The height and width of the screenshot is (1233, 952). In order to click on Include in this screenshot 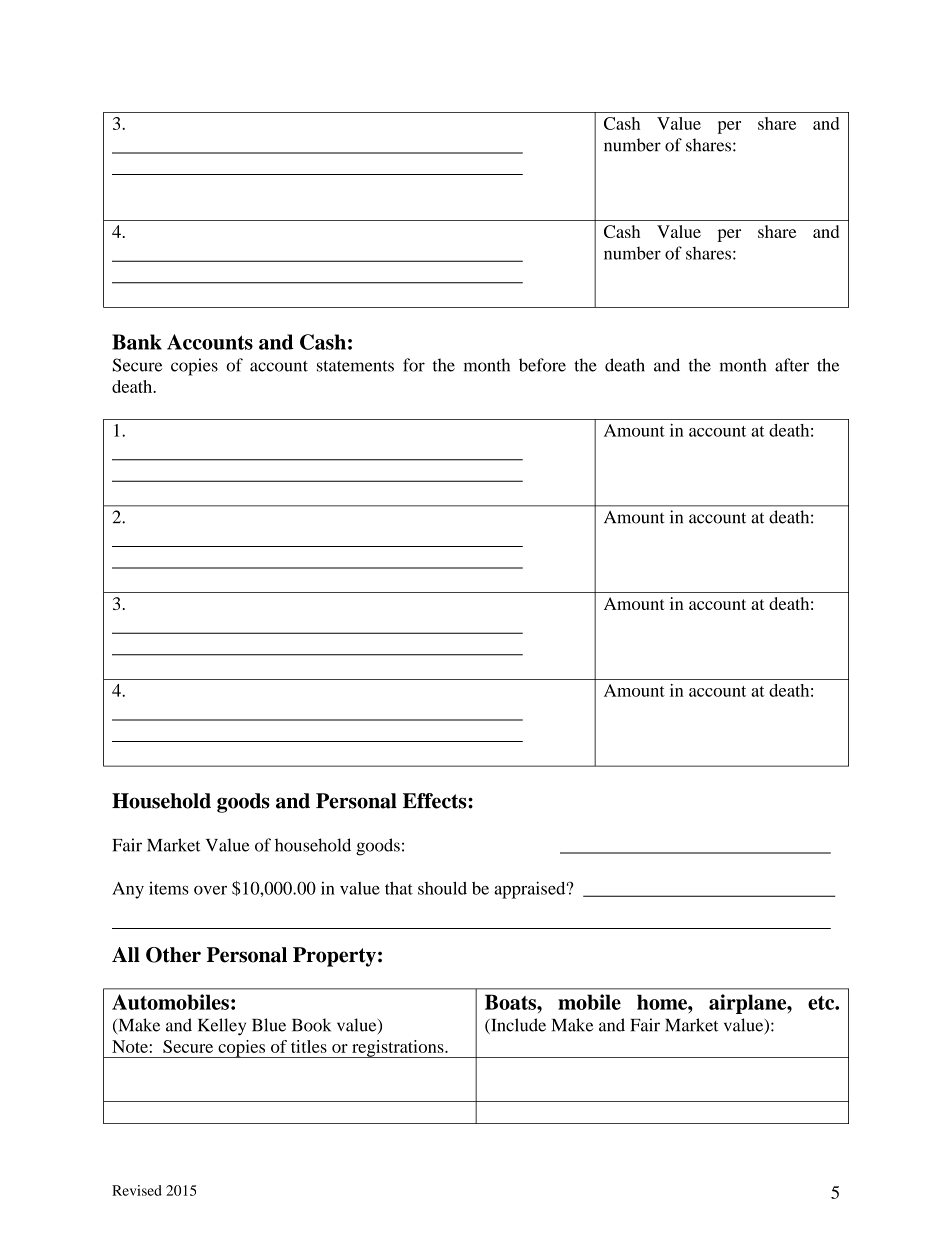, I will do `click(517, 1026)`.
